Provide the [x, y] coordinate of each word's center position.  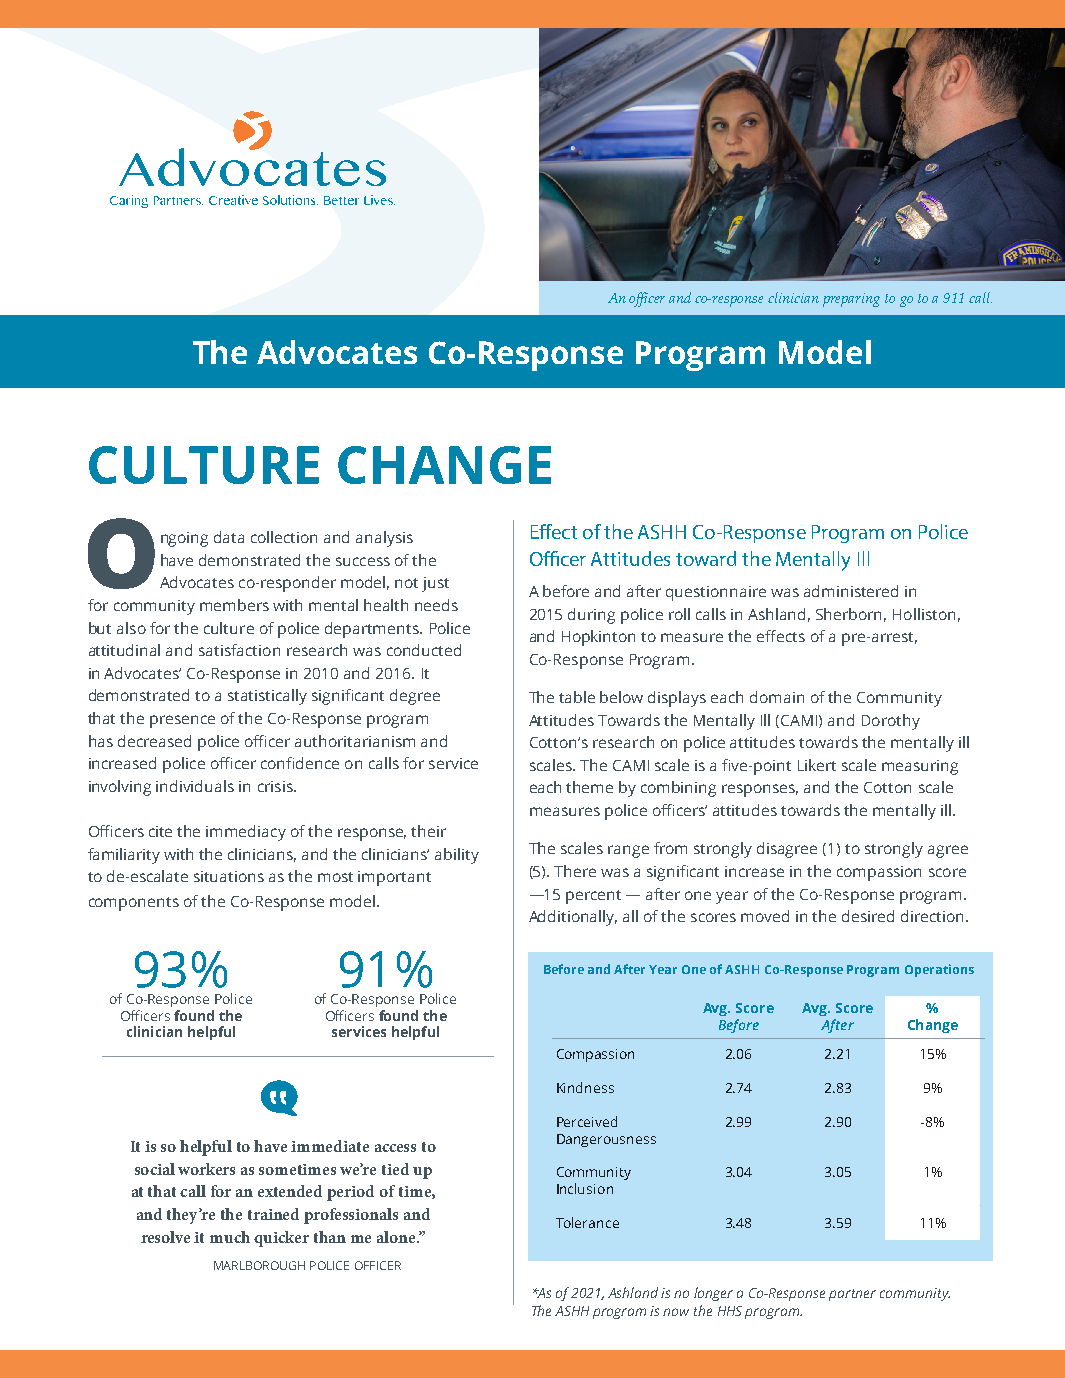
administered [851, 591]
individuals [195, 786]
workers [206, 1169]
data [229, 537]
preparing [851, 300]
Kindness [585, 1087]
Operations [939, 970]
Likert [817, 765]
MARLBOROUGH [259, 1265]
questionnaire [716, 593]
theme [589, 787]
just [435, 584]
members [234, 605]
